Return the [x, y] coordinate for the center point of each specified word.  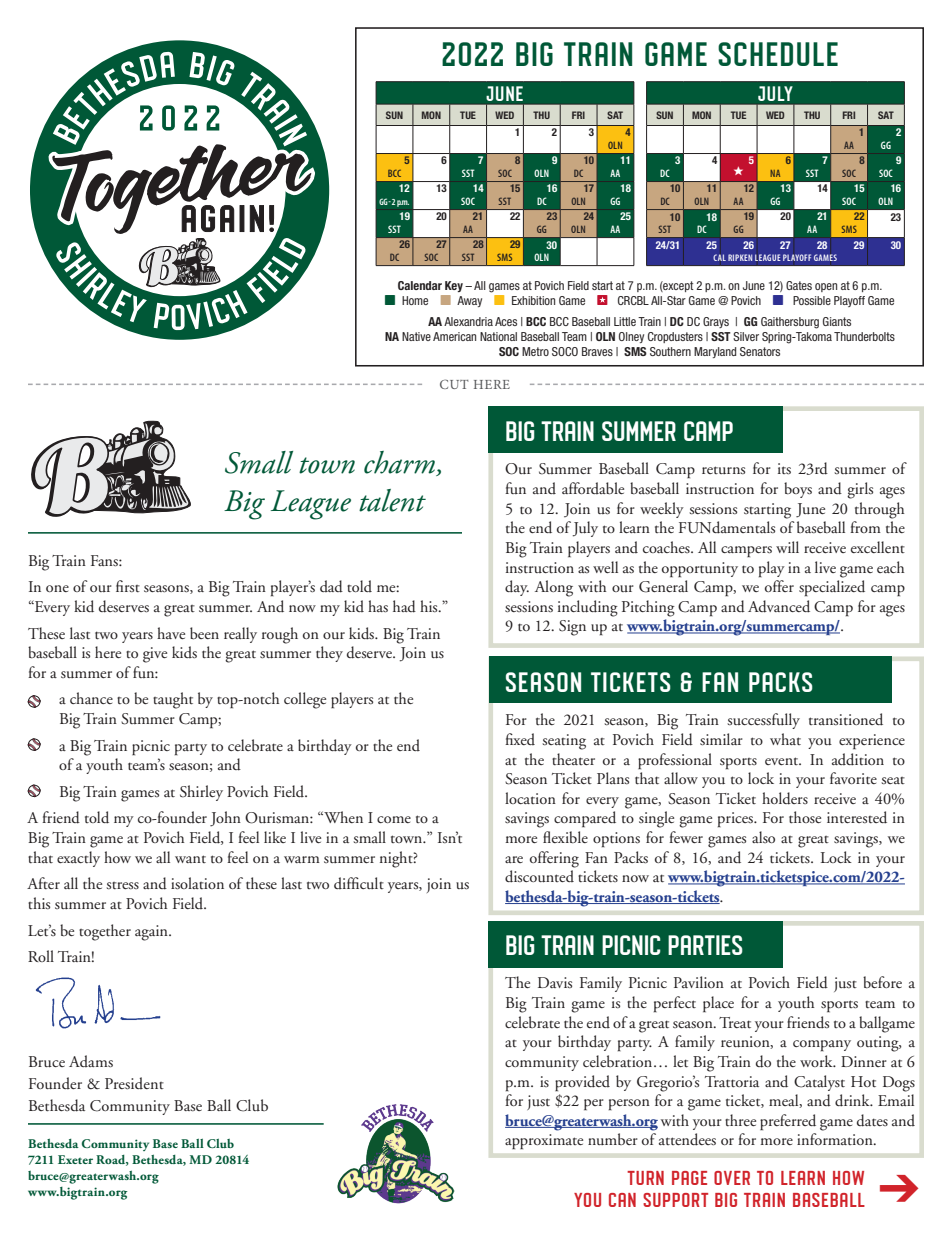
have [171, 633]
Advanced [779, 606]
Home [415, 300]
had [404, 606]
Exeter [75, 1159]
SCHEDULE [778, 54]
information [836, 1139]
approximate [544, 1142]
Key [454, 286]
